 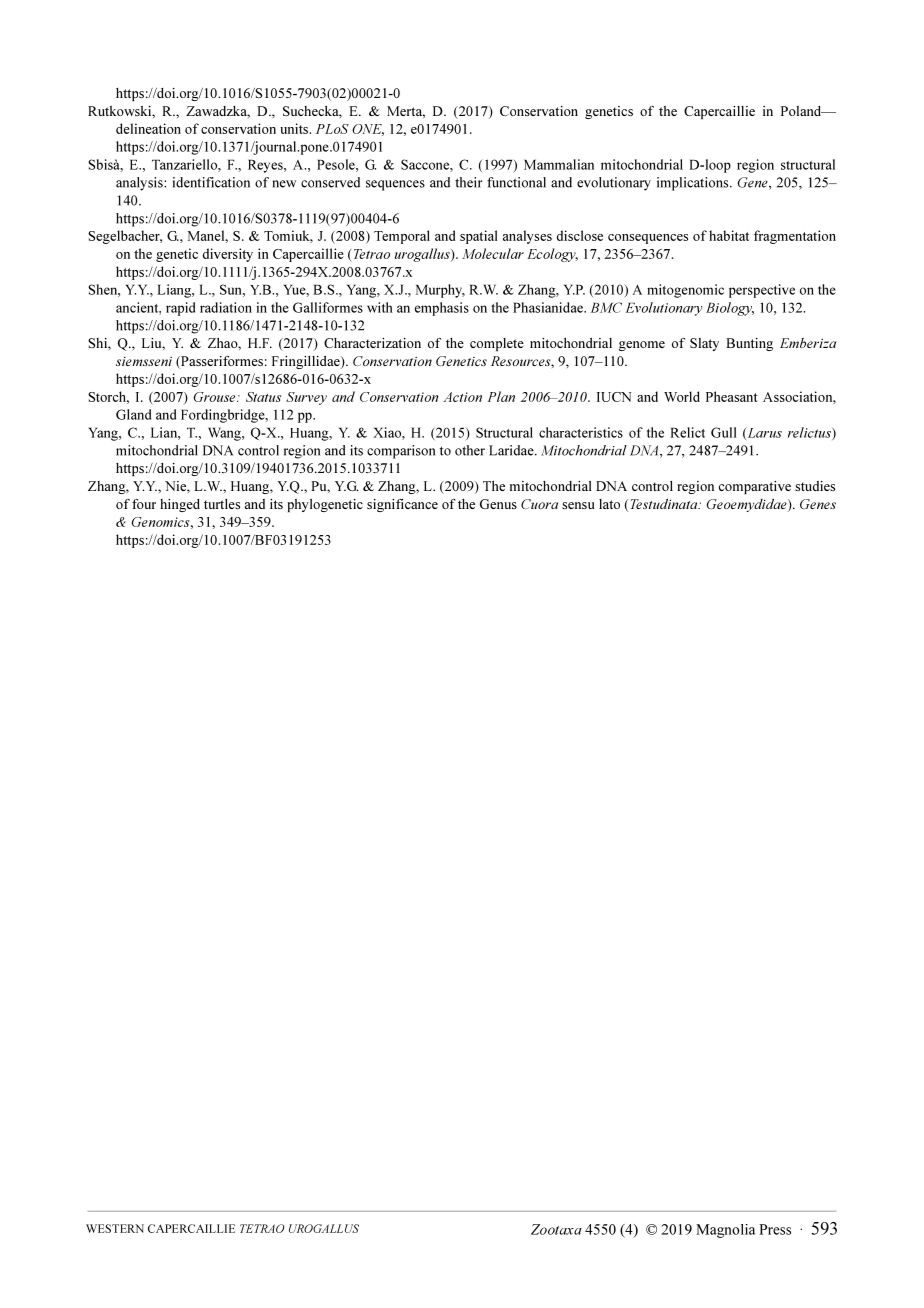 I want to click on hinged, so click(x=180, y=505).
